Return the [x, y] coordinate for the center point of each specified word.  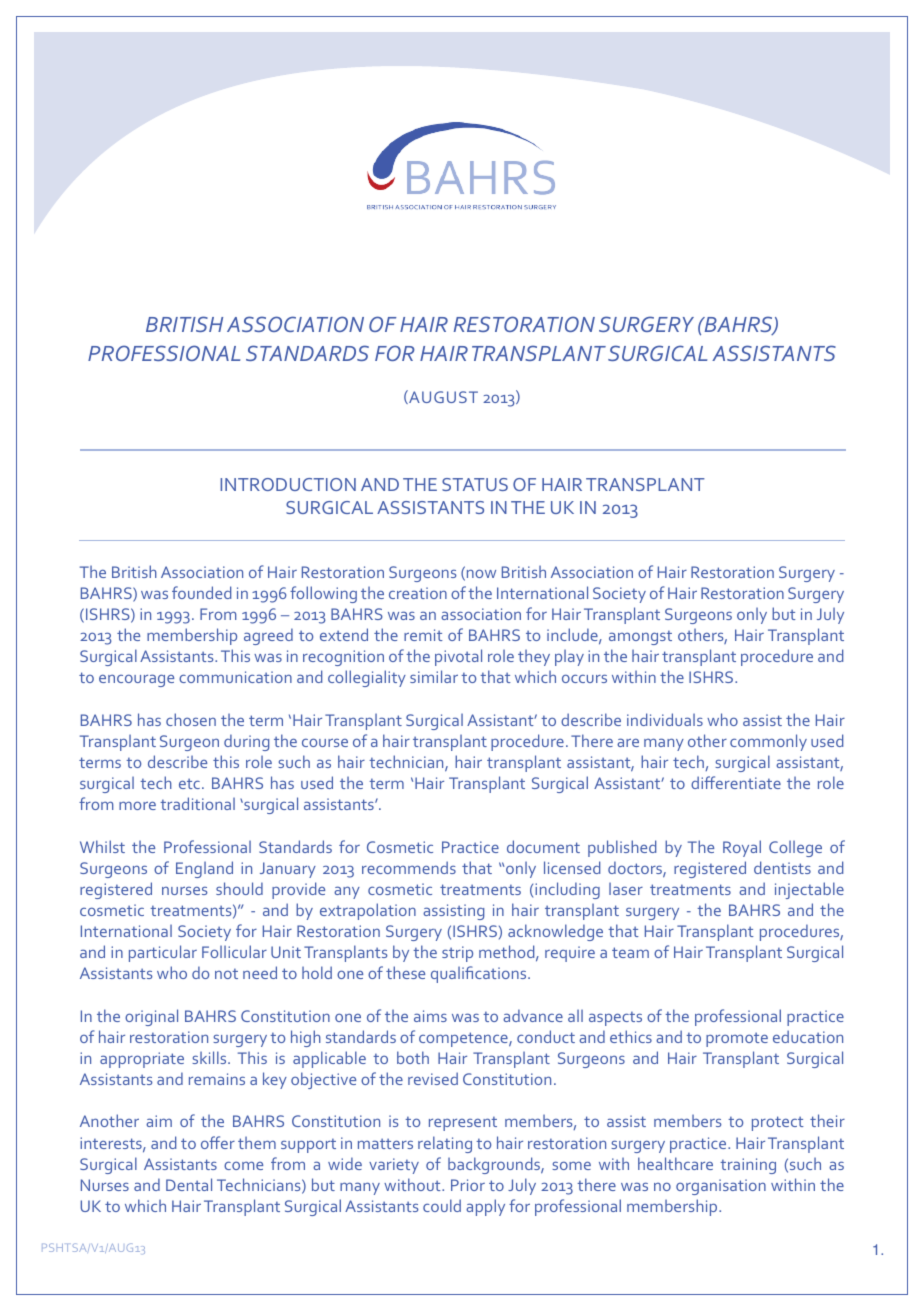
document [543, 846]
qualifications [480, 974]
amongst [640, 637]
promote [737, 1039]
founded [201, 592]
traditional [197, 803]
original [151, 1017]
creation [418, 593]
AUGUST [442, 397]
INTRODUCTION [288, 484]
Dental [189, 1184]
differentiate [736, 782]
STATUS [475, 484]
